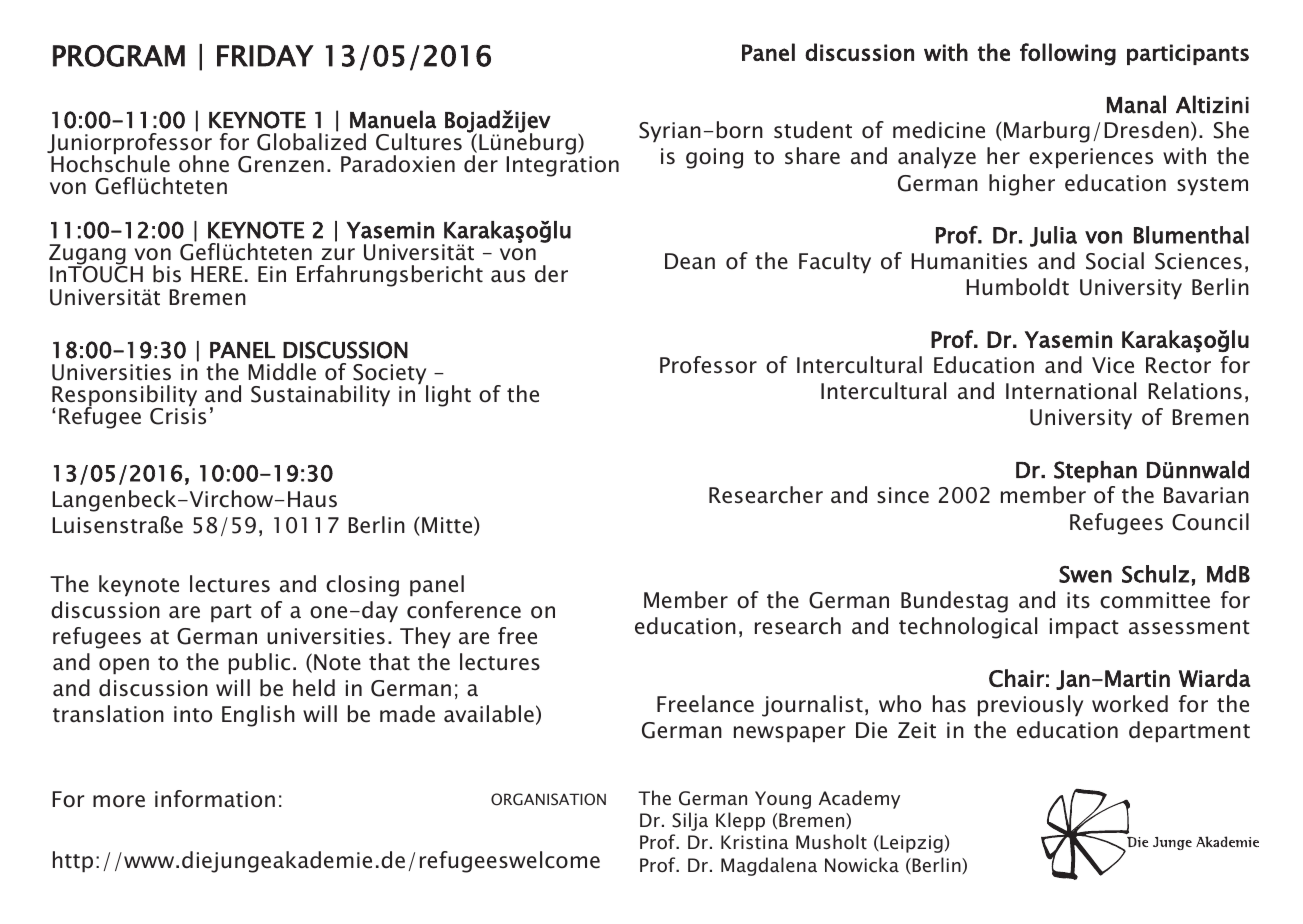  I want to click on student, so click(813, 130).
